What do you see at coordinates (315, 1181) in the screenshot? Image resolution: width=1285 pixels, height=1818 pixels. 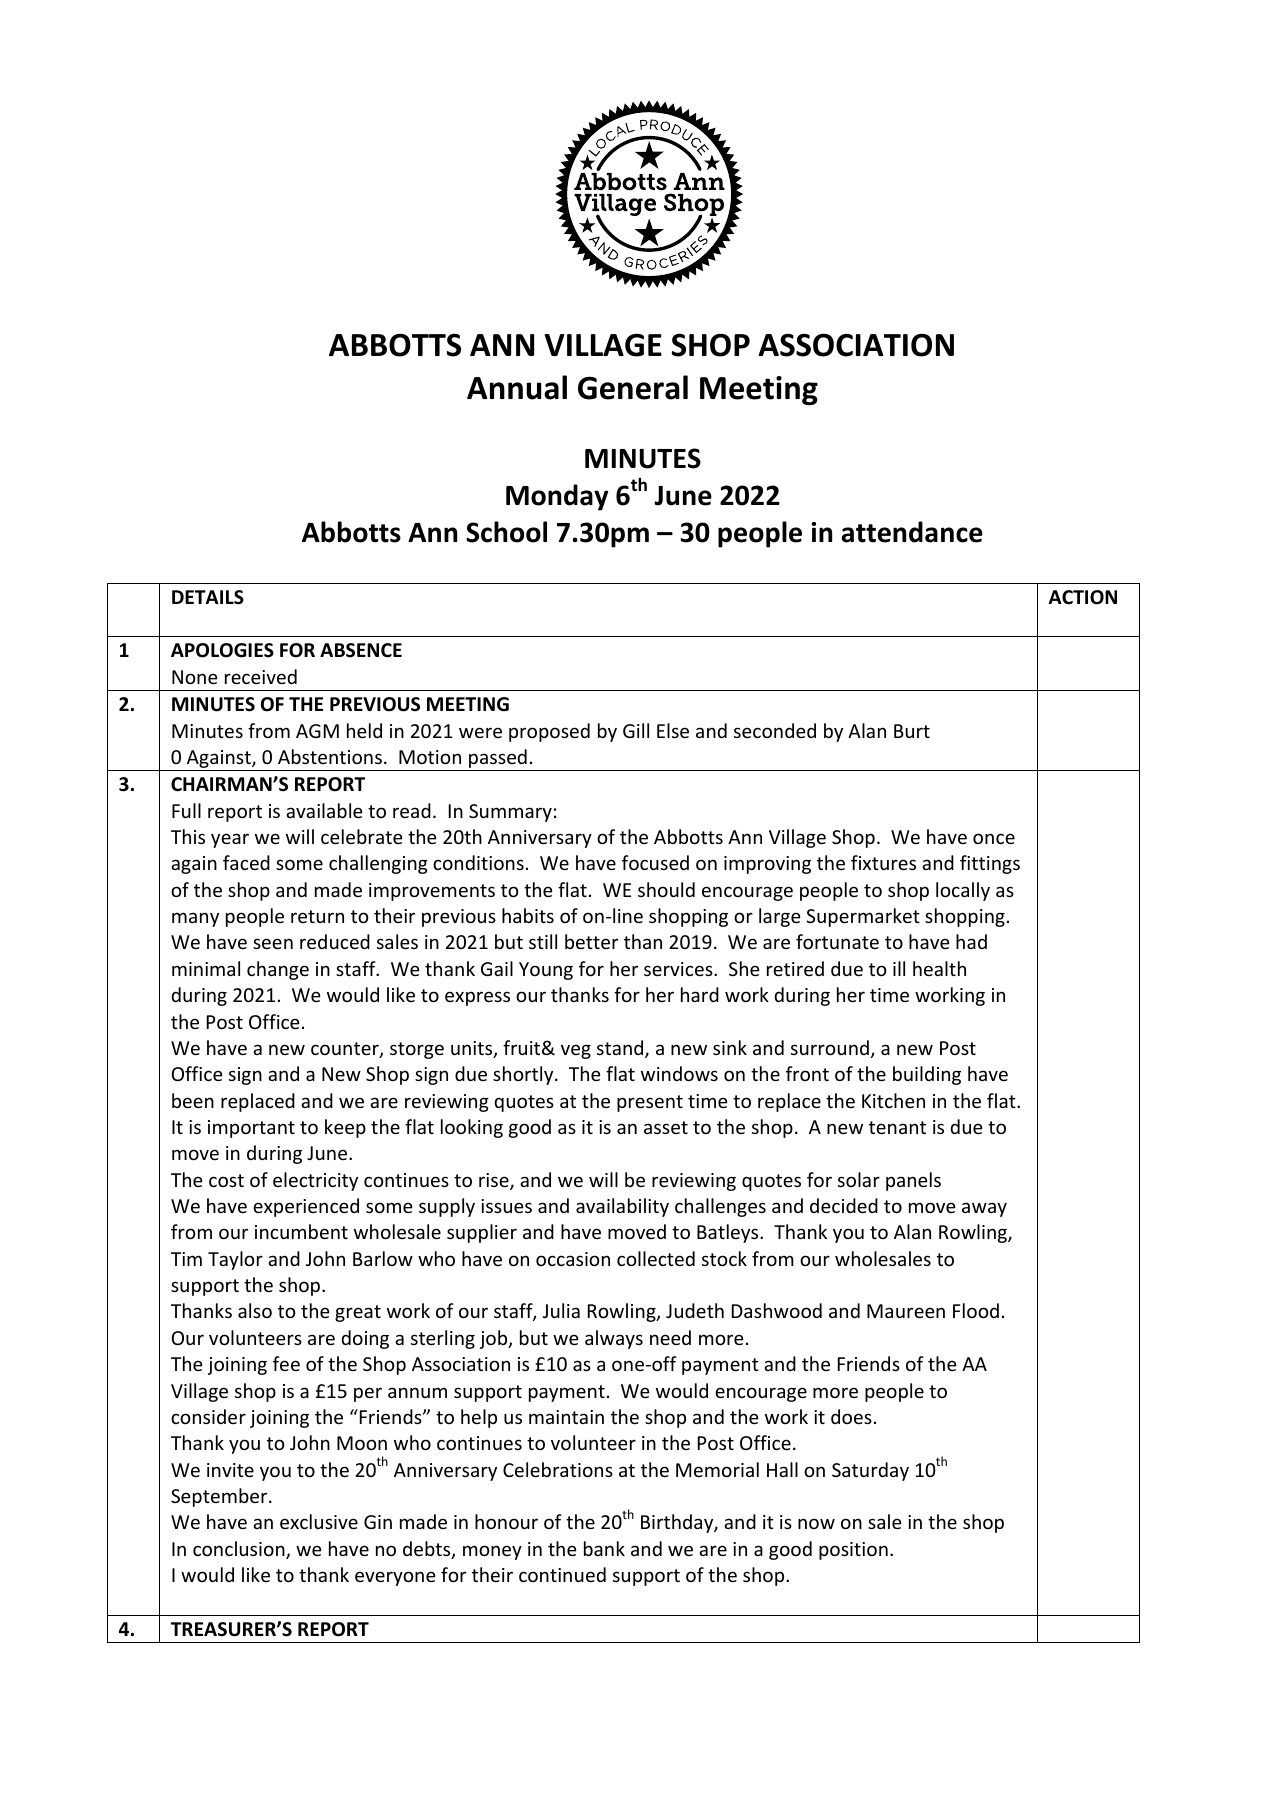 I see `electricity` at bounding box center [315, 1181].
